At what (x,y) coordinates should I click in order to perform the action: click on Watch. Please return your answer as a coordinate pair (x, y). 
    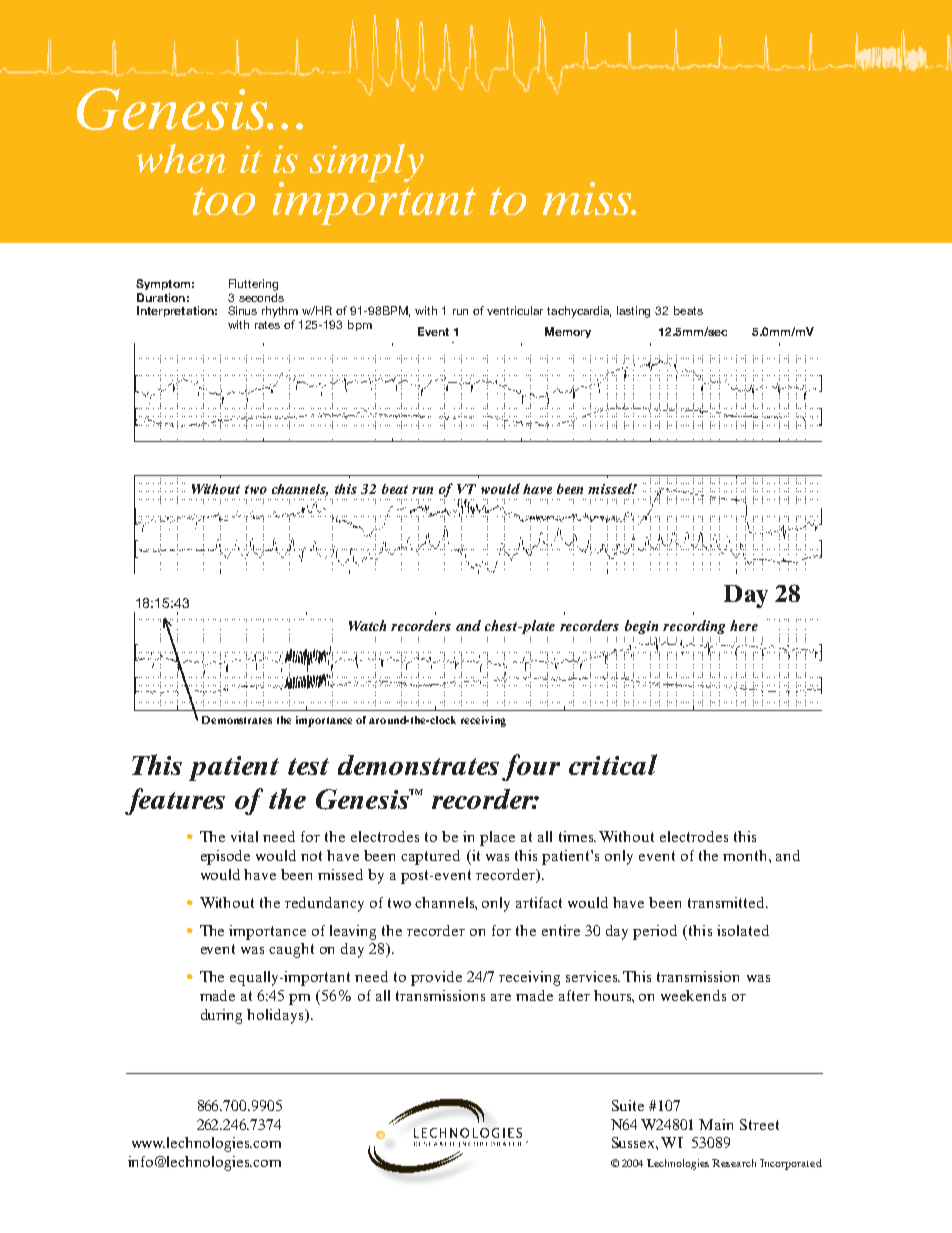
    Looking at the image, I should click on (367, 625).
